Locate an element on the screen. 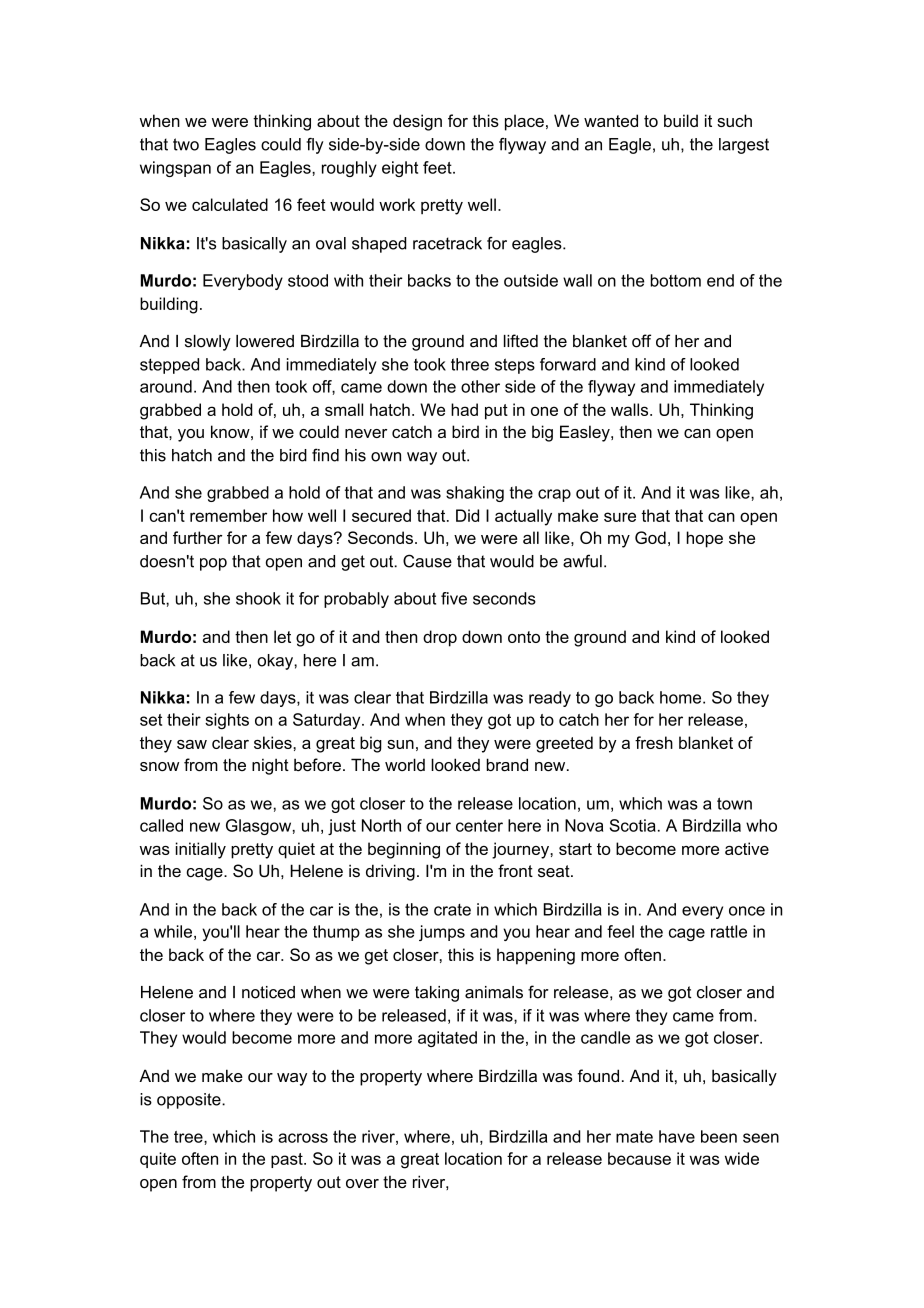  tree is located at coordinates (189, 1137).
